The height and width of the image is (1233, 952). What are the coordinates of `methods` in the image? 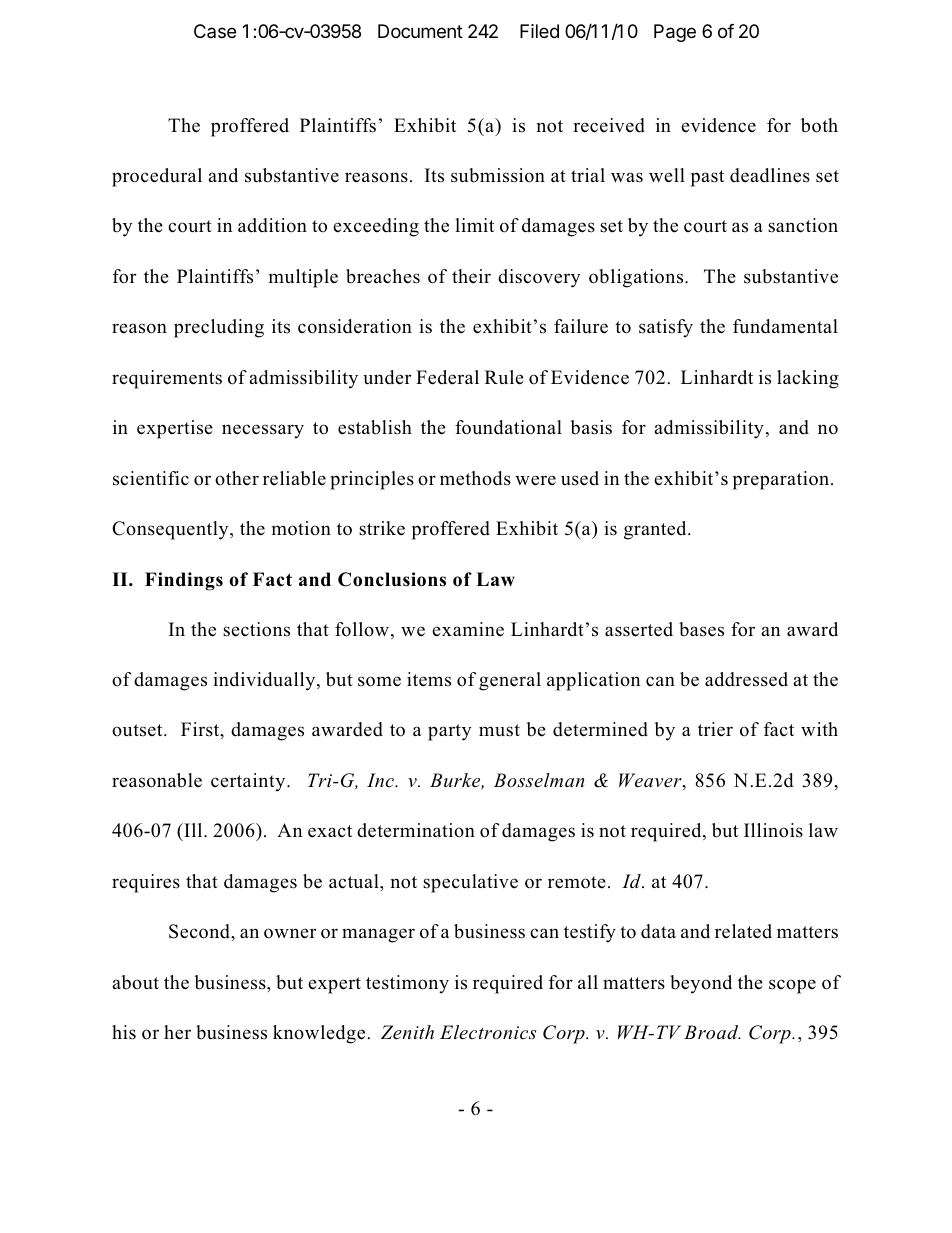 It's located at (475, 478).
